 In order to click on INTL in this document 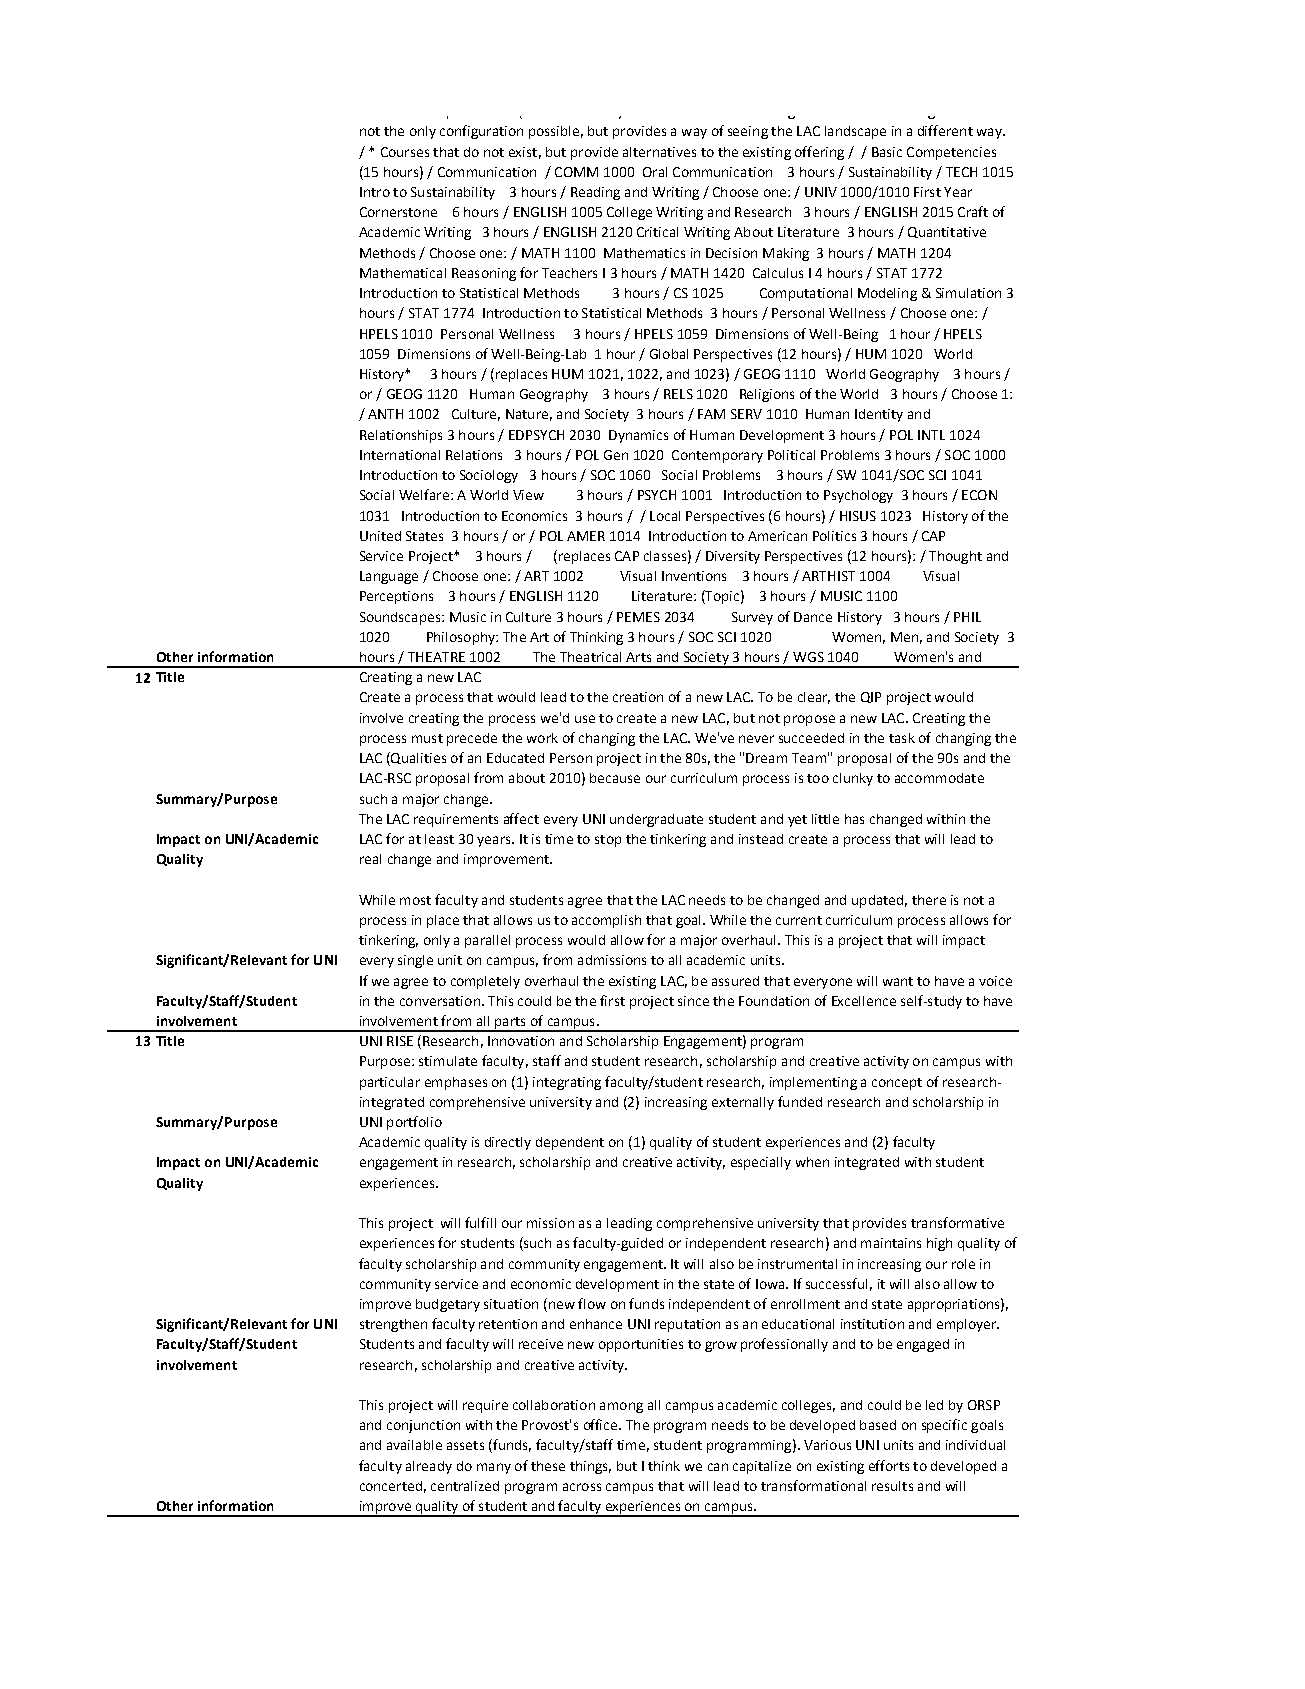, I will do `click(931, 435)`.
